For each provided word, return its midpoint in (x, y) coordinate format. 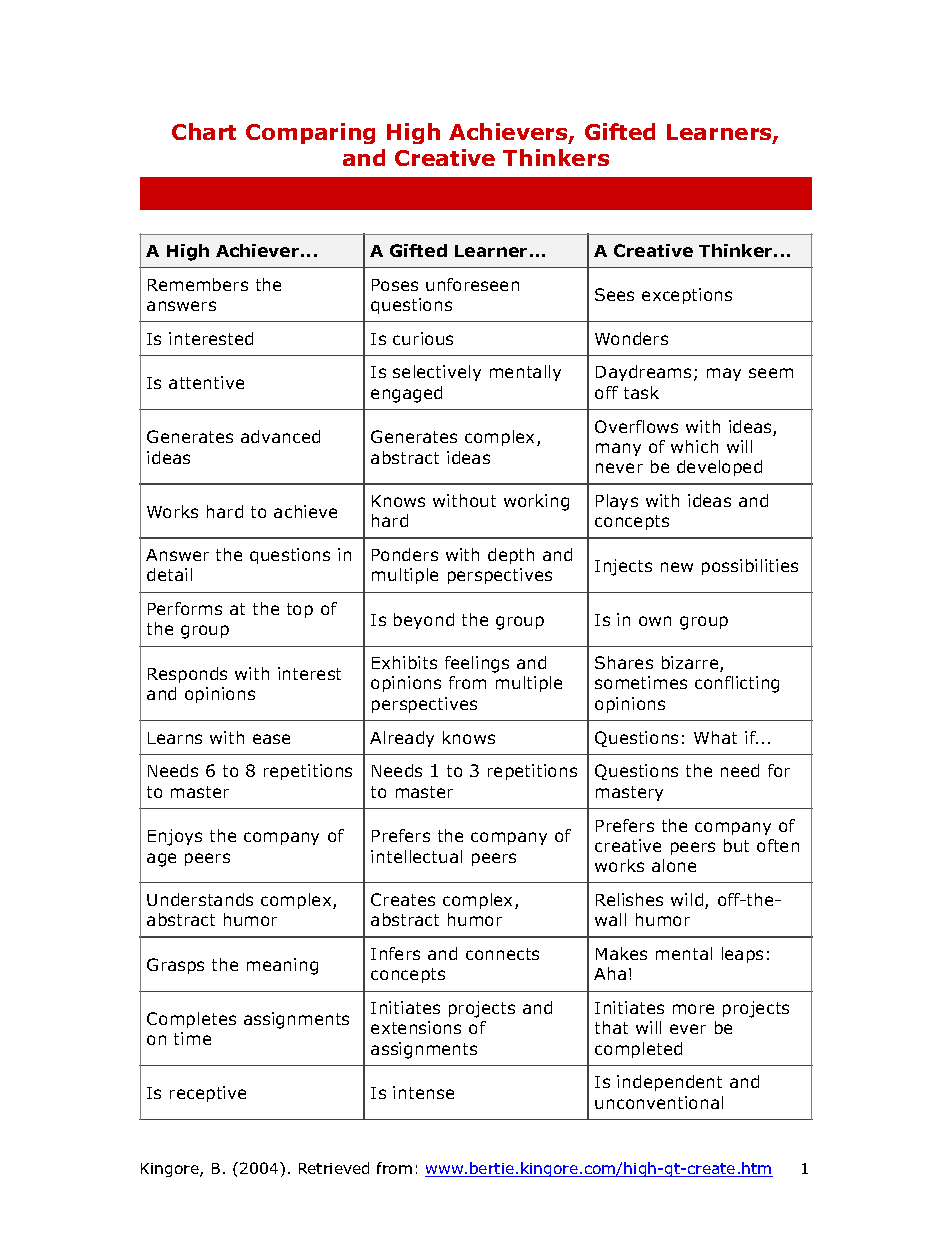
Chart (204, 131)
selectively (437, 373)
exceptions (687, 296)
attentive (206, 382)
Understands (200, 899)
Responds (187, 675)
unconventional (659, 1102)
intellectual (416, 856)
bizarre (691, 664)
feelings (477, 664)
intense (423, 1092)
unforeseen (472, 284)
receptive (208, 1094)
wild (688, 901)
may (724, 374)
